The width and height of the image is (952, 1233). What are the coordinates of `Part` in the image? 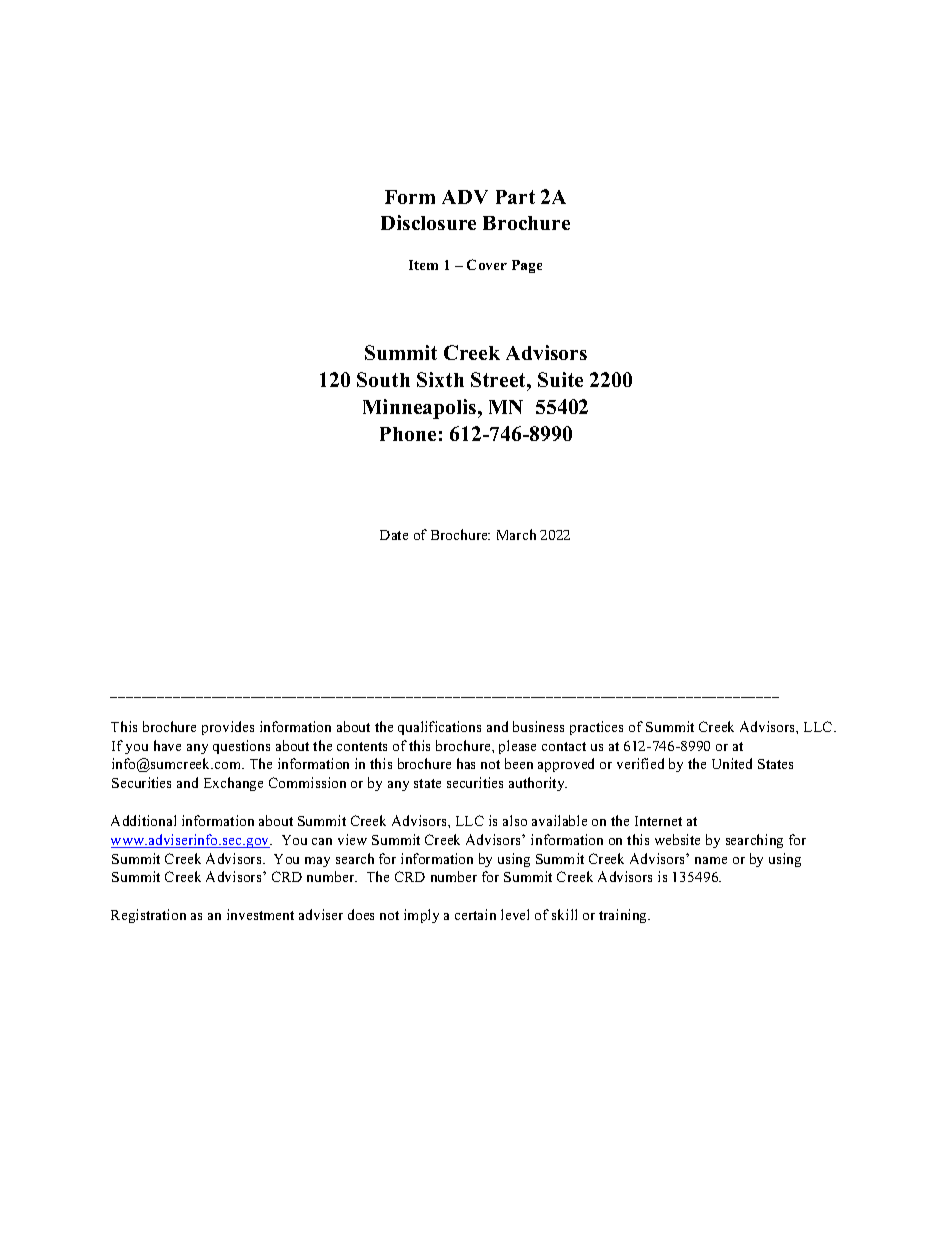 It's located at (515, 197).
